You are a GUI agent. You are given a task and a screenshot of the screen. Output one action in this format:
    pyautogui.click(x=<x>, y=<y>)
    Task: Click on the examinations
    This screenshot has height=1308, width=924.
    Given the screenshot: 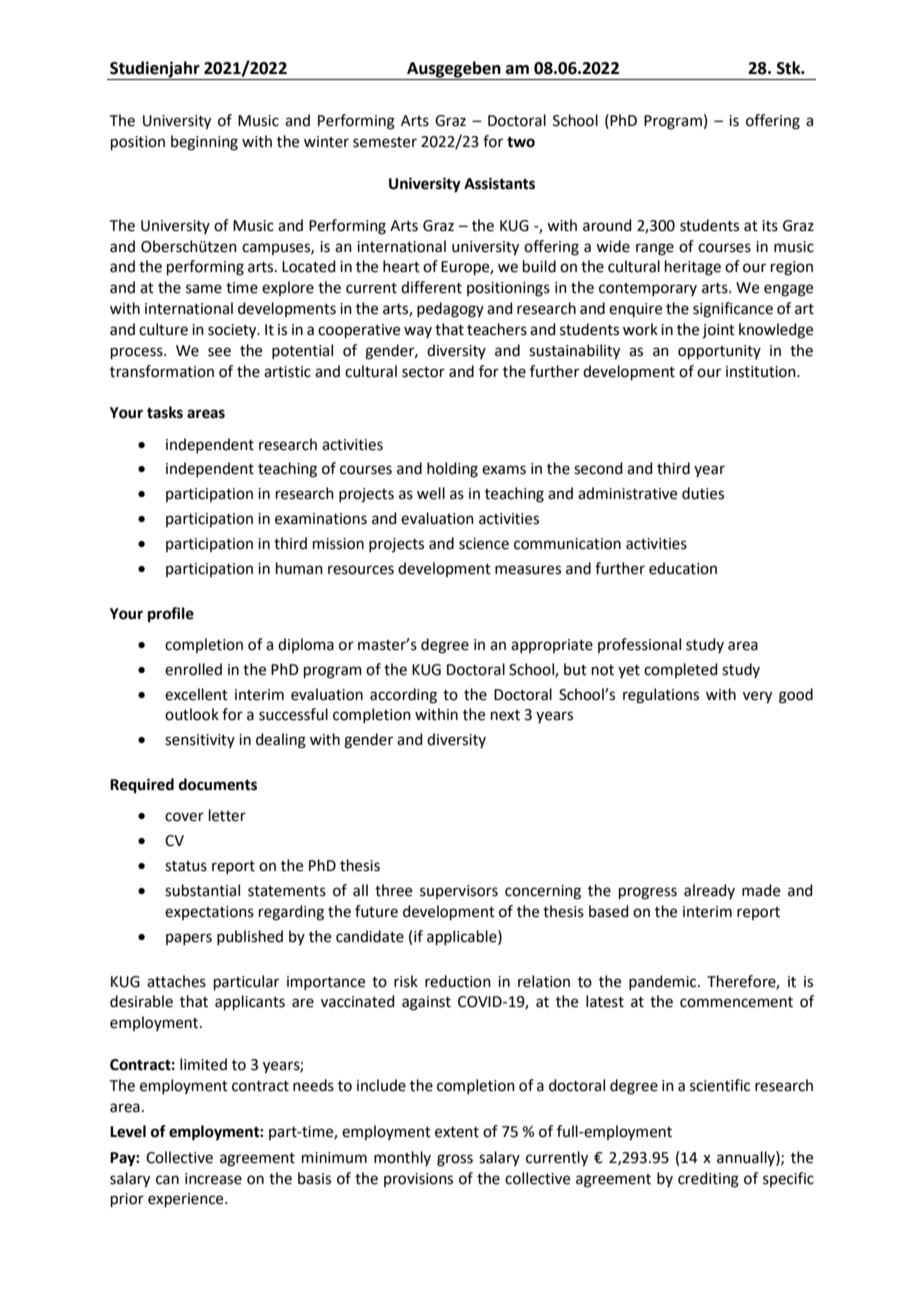 What is the action you would take?
    pyautogui.click(x=321, y=519)
